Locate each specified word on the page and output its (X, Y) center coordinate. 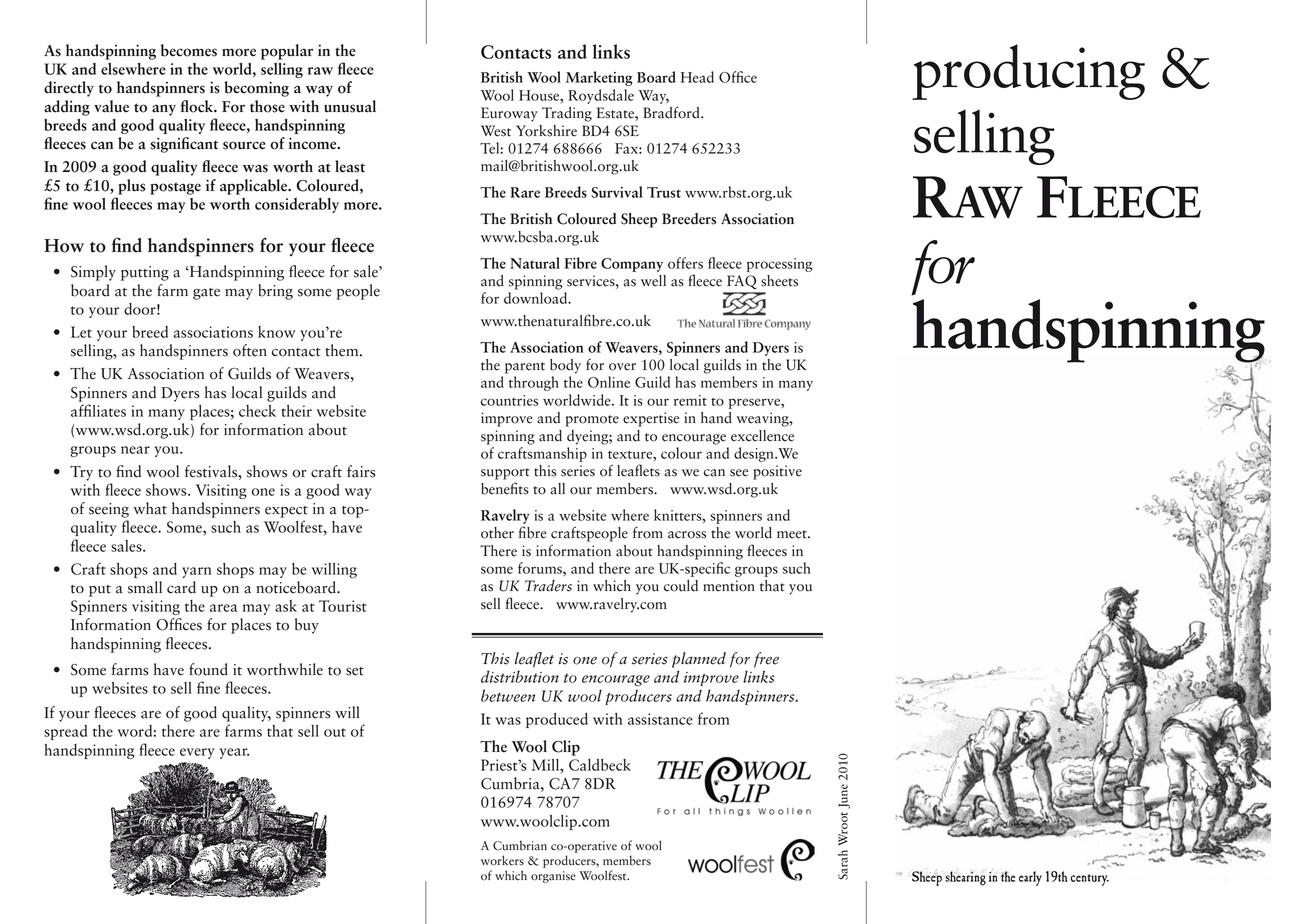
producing (1028, 72)
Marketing (599, 78)
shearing (965, 878)
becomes (188, 50)
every (197, 753)
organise (553, 877)
